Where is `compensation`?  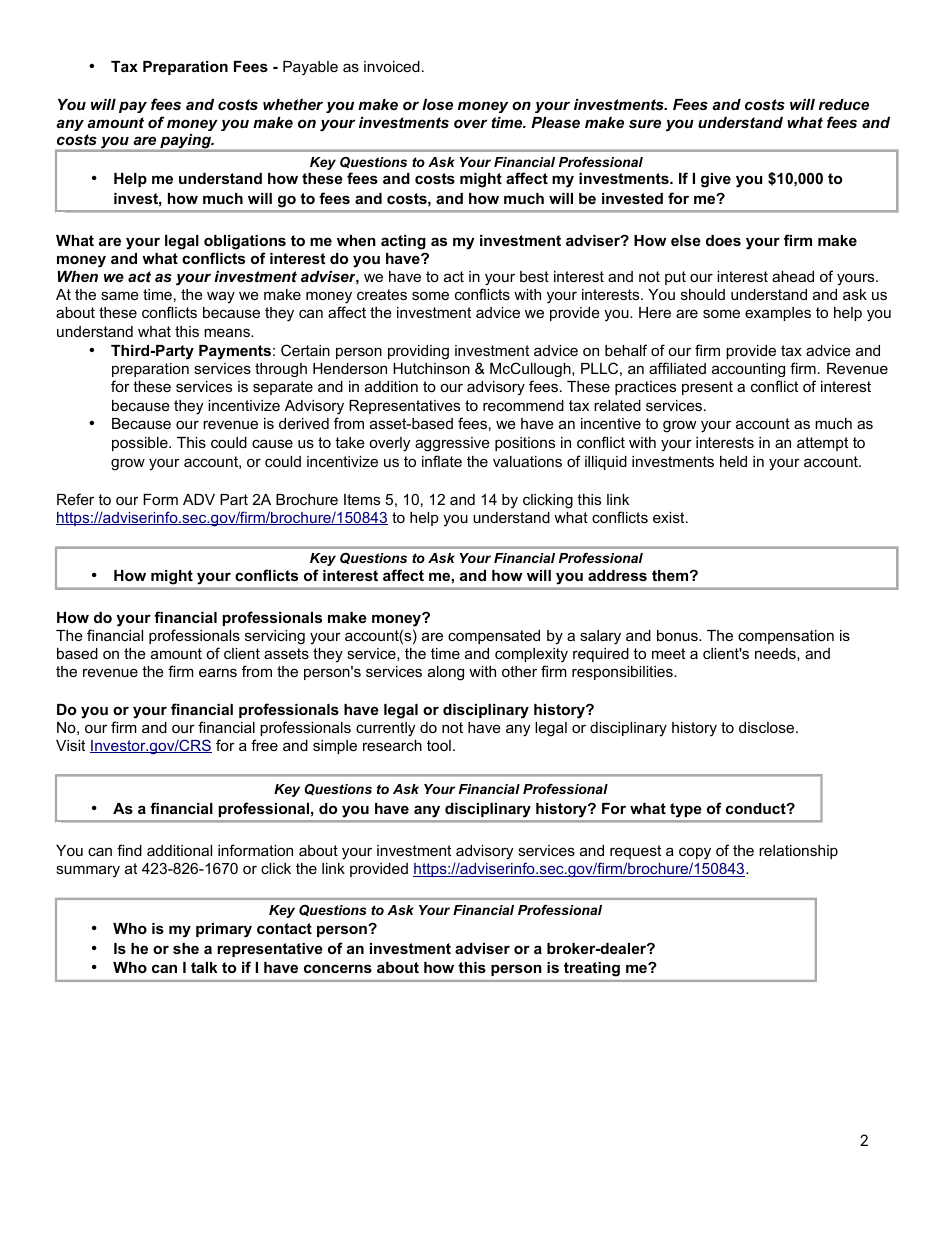 compensation is located at coordinates (786, 637).
